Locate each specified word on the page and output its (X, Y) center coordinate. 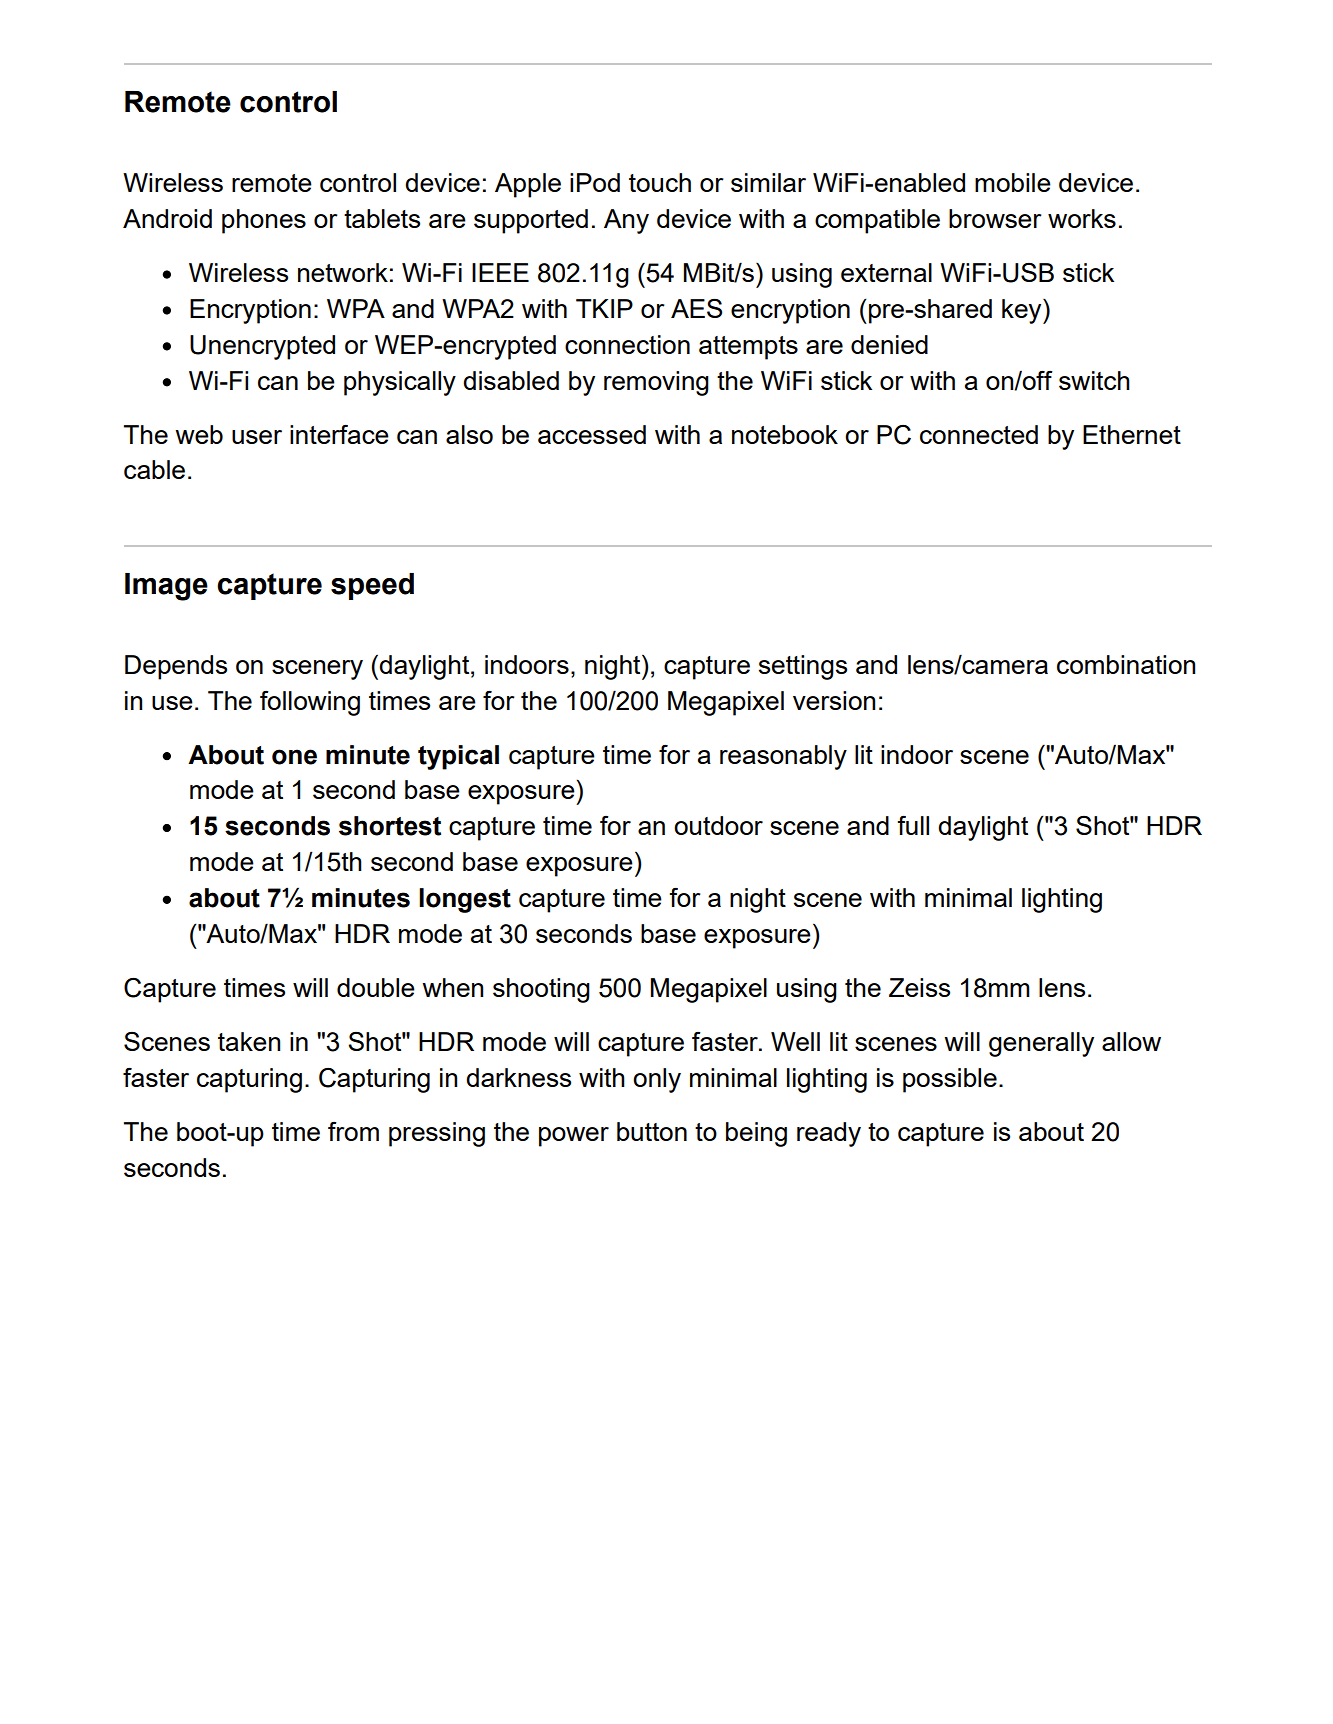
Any (626, 221)
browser (995, 218)
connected (979, 434)
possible (950, 1080)
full (913, 825)
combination (1126, 664)
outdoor (718, 825)
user (257, 437)
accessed (592, 434)
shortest (390, 826)
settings (803, 667)
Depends (176, 667)
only (657, 1080)
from (353, 1131)
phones (264, 221)
